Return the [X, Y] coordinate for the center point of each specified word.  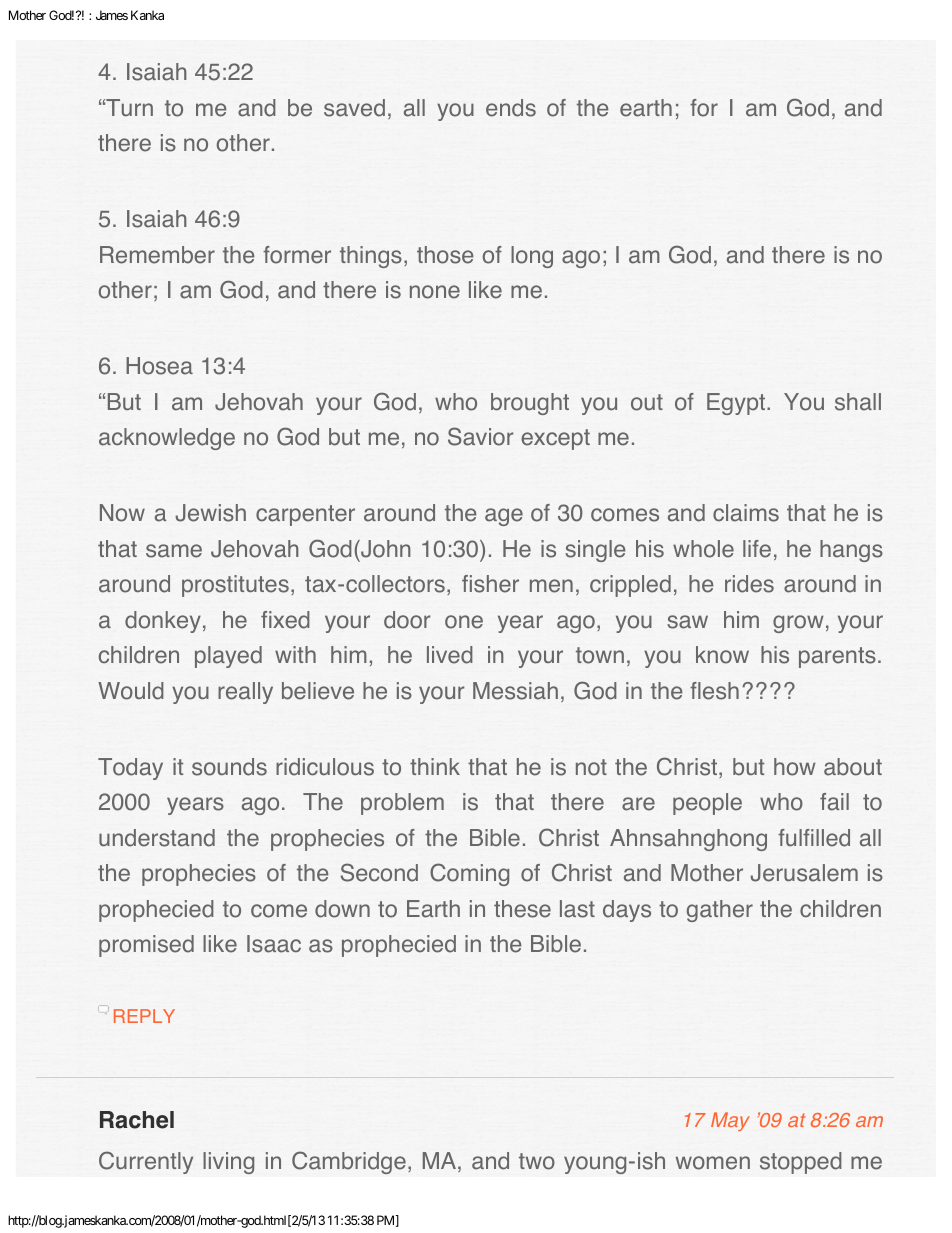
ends [511, 108]
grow [798, 624]
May [730, 1121]
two [537, 1161]
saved [354, 108]
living [228, 1163]
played [228, 657]
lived [450, 655]
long [532, 257]
